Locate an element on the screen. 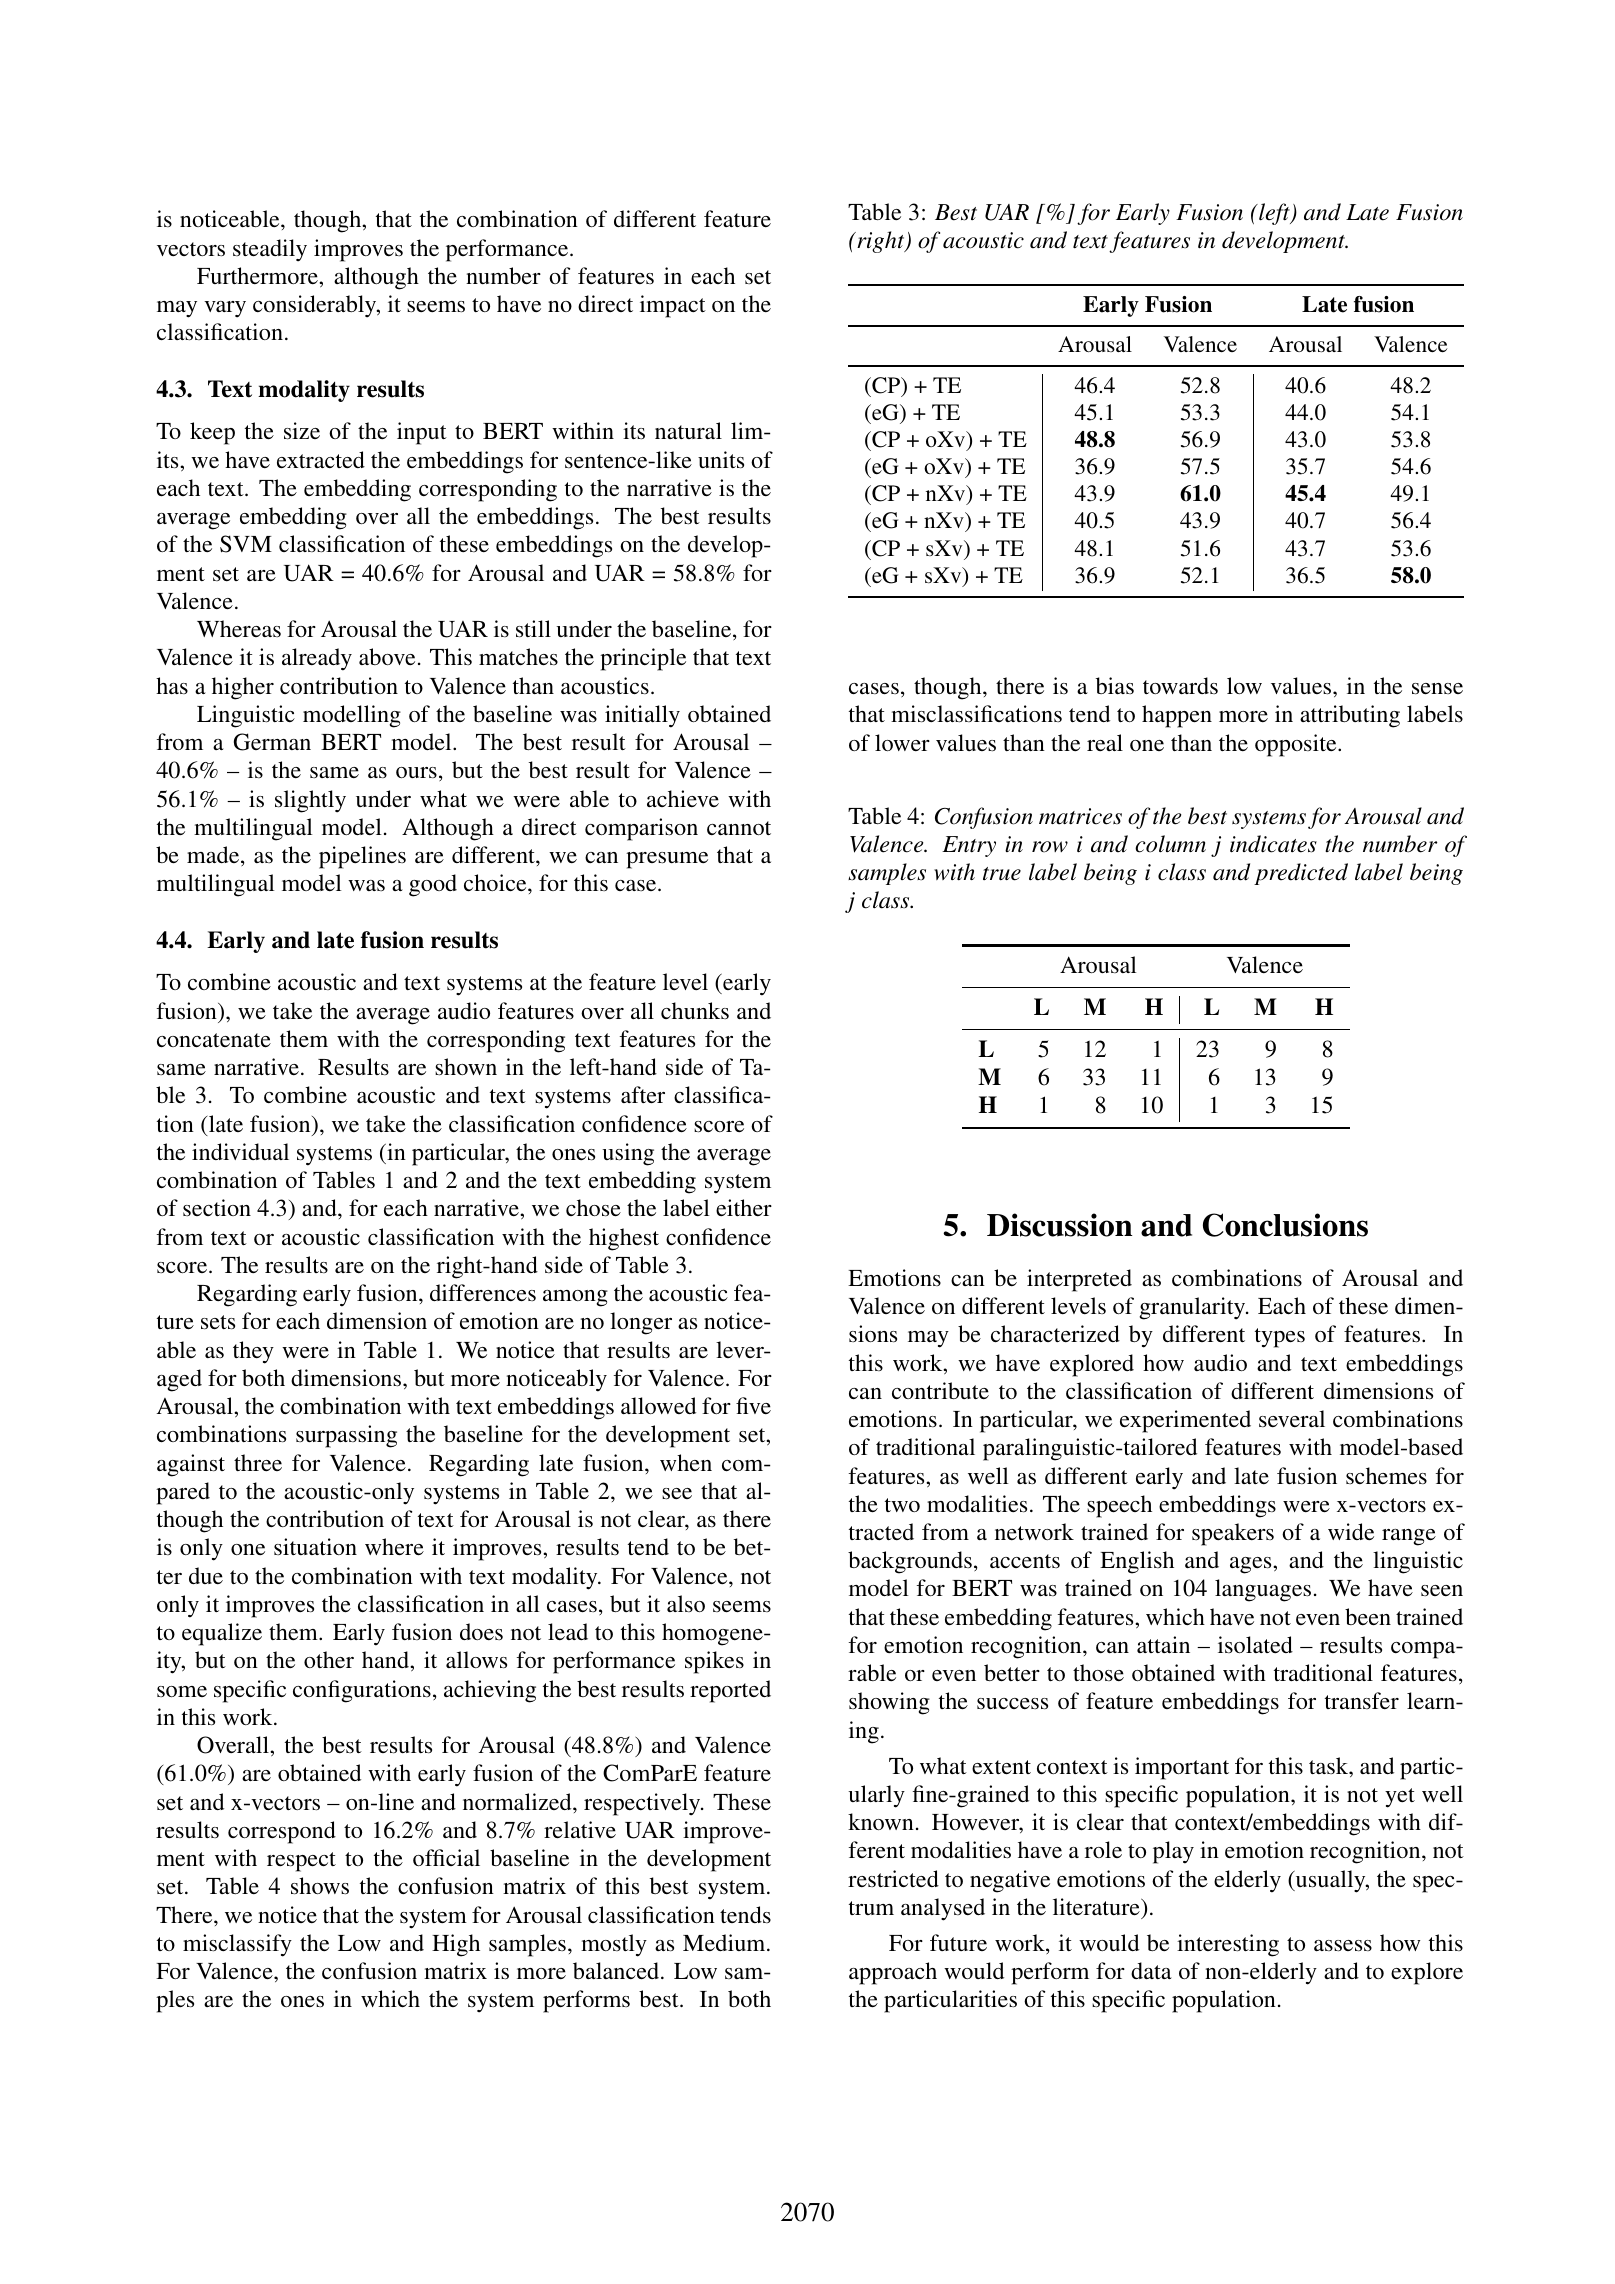  steadily is located at coordinates (270, 250).
